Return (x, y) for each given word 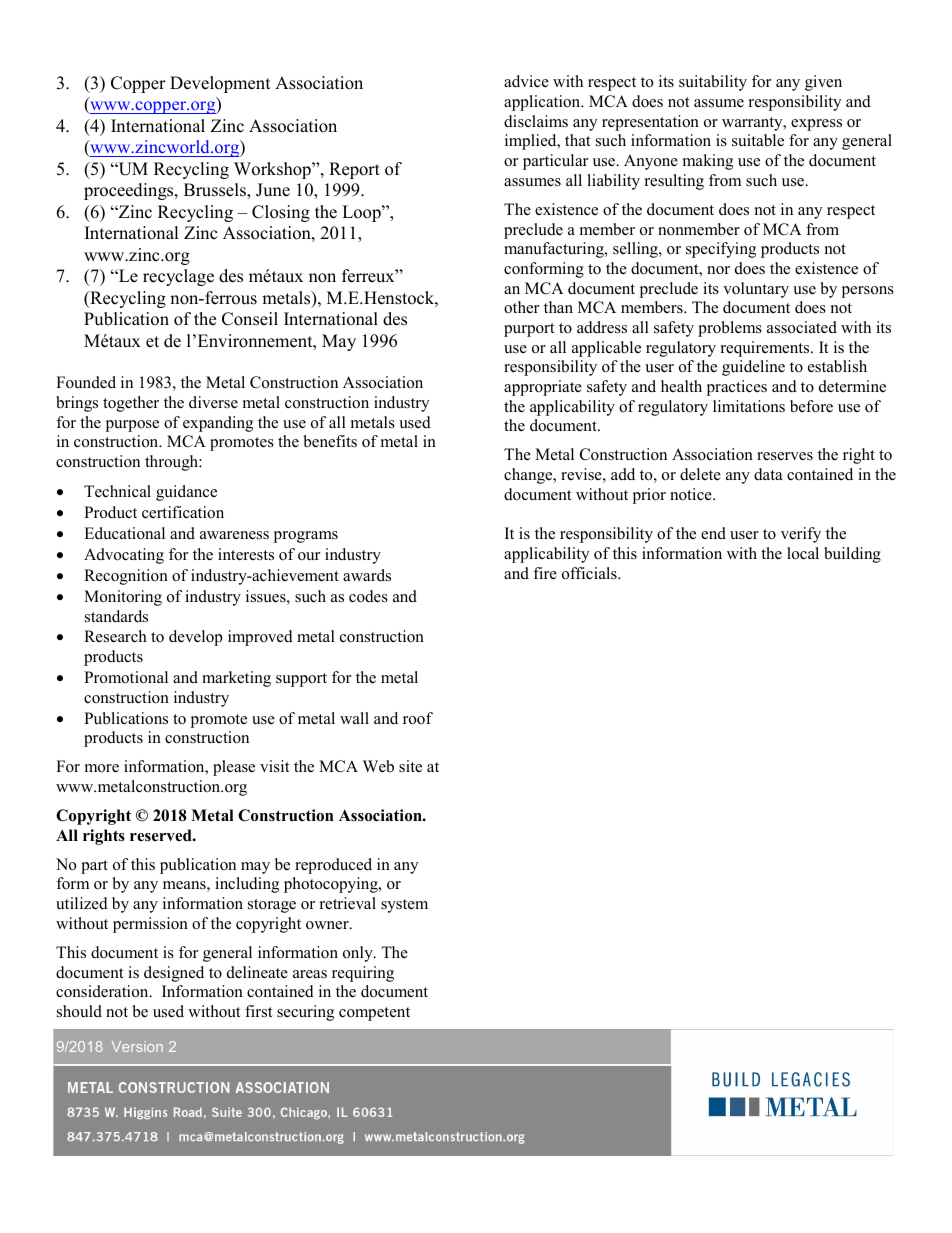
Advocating (124, 556)
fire (545, 573)
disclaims (536, 121)
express (816, 125)
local (803, 553)
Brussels (216, 191)
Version (137, 1046)
